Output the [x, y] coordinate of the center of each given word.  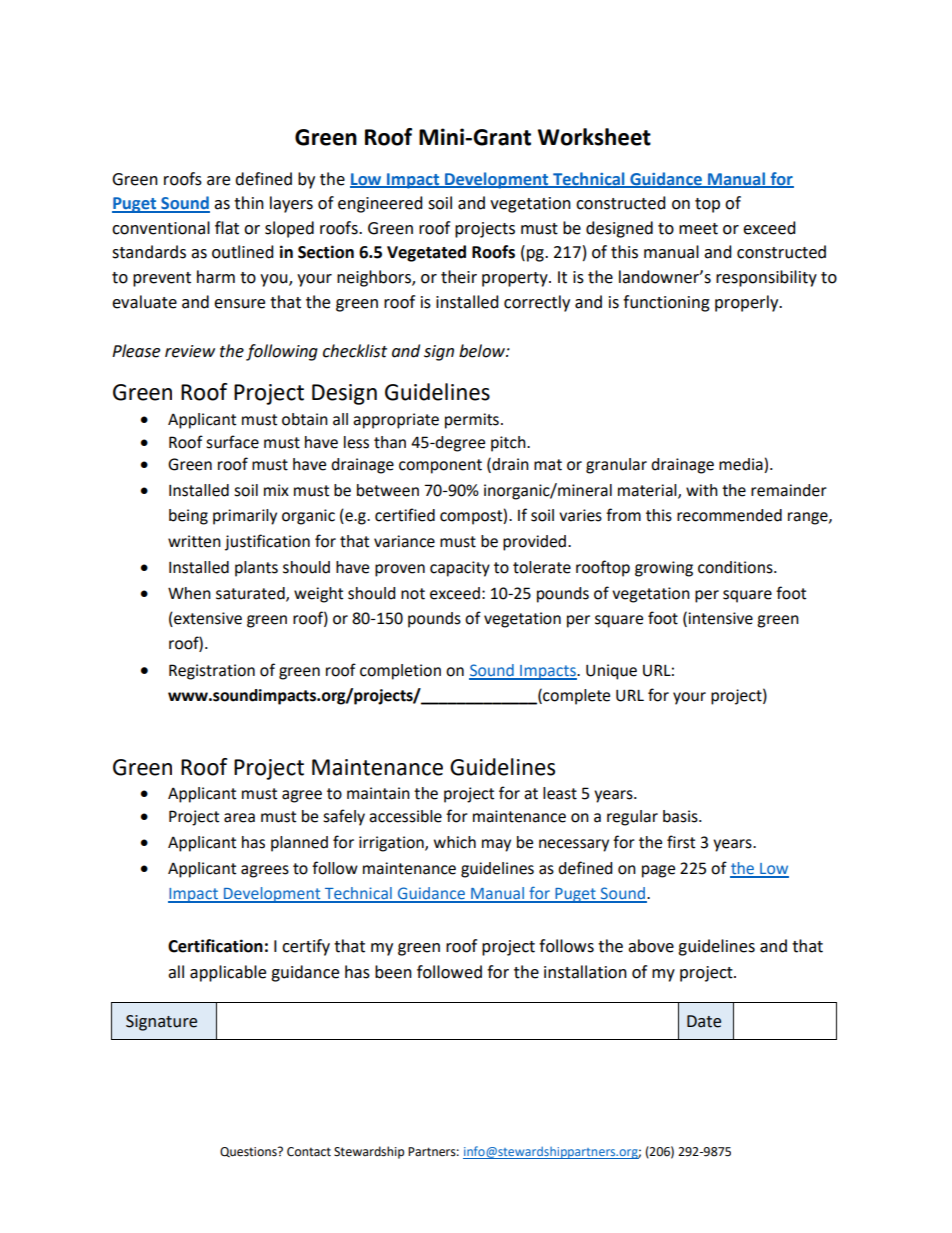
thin [249, 203]
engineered [380, 204]
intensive [720, 618]
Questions [249, 1152]
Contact [309, 1152]
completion [400, 672]
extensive [207, 618]
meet [698, 229]
